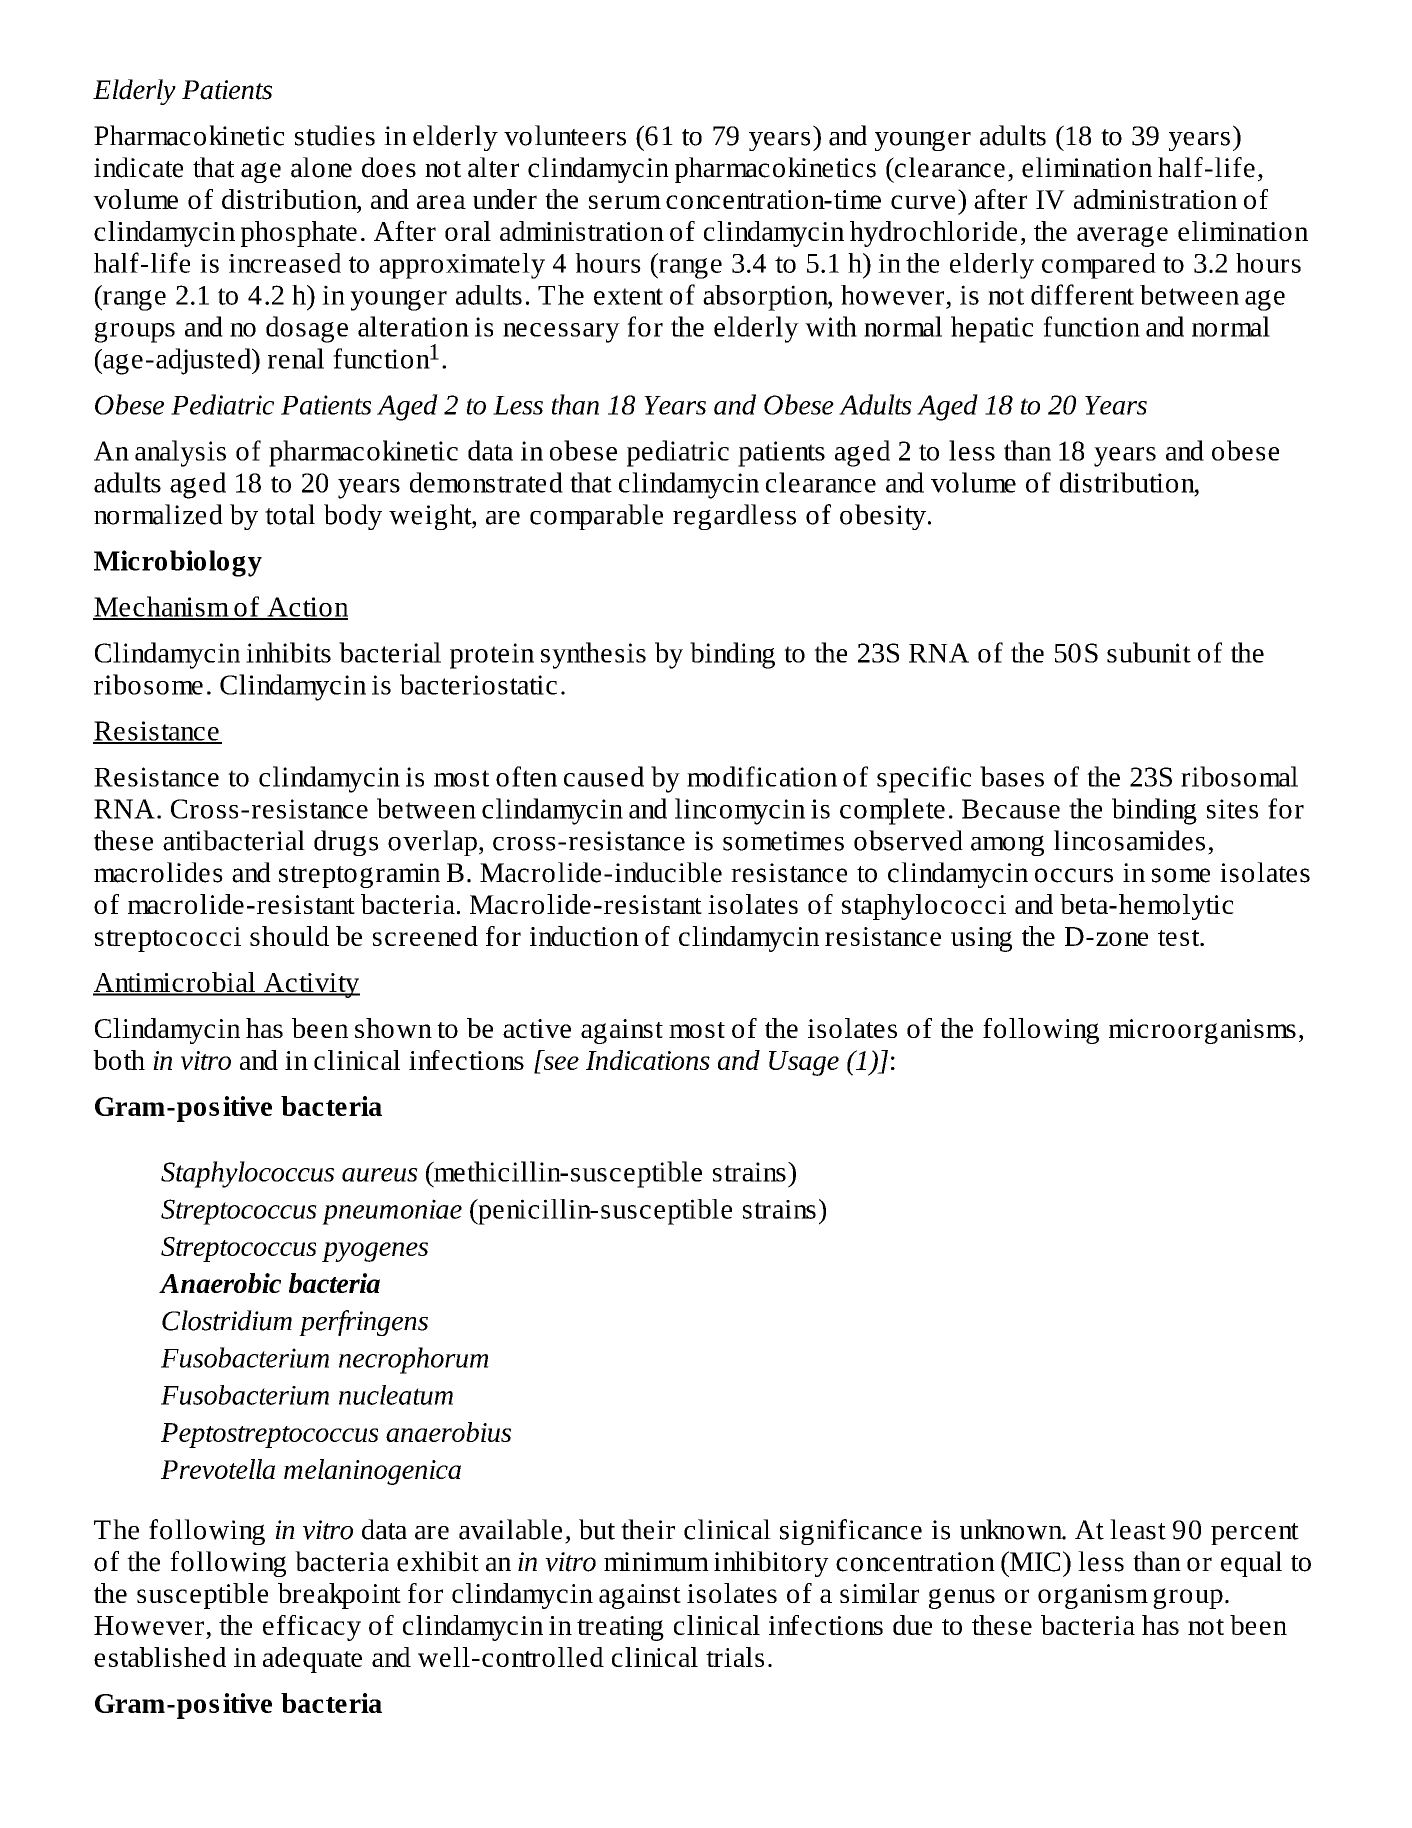 This page has height=1828, width=1412. Describe the element at coordinates (625, 202) in the page. I see `serum` at that location.
